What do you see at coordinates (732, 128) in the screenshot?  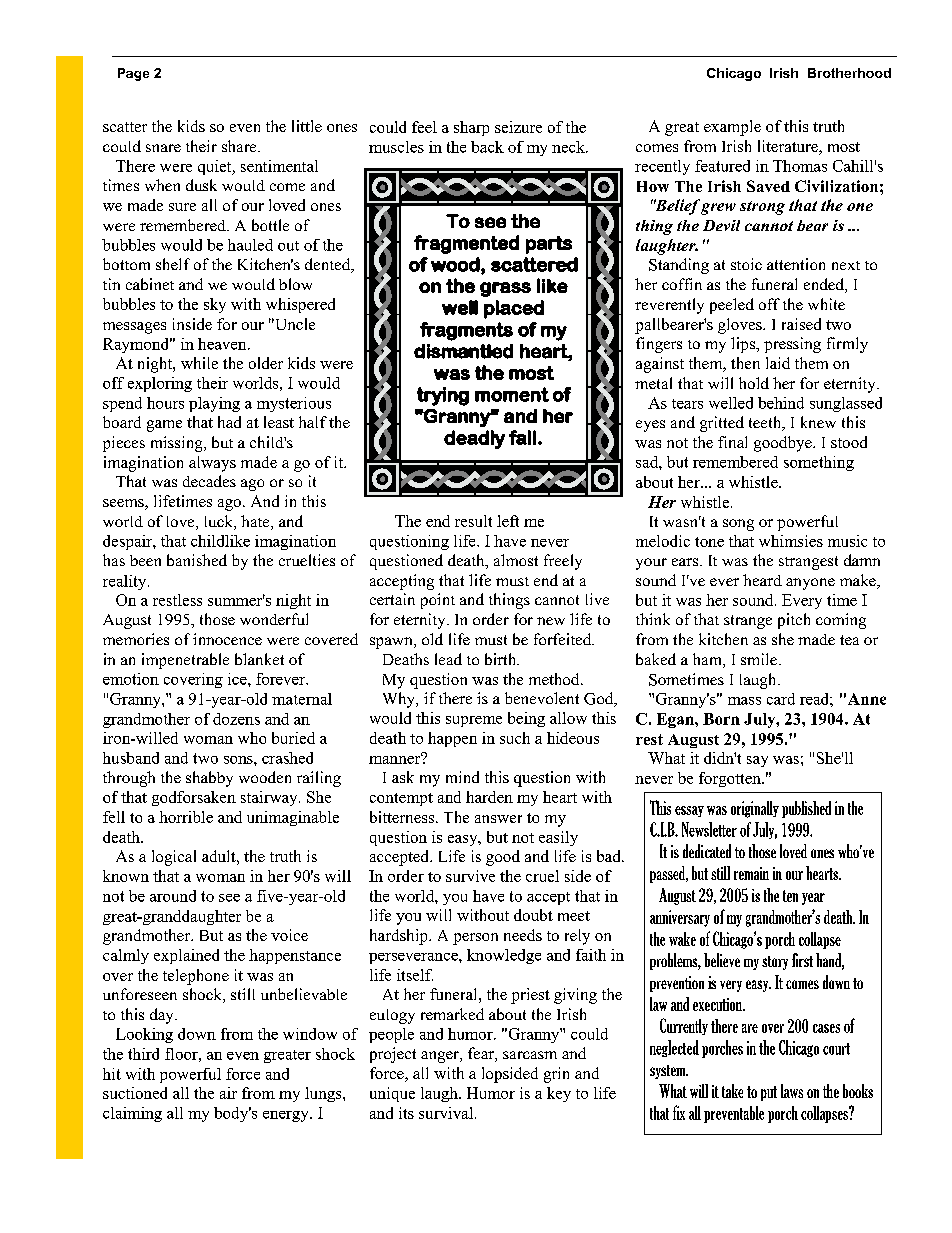 I see `example` at bounding box center [732, 128].
